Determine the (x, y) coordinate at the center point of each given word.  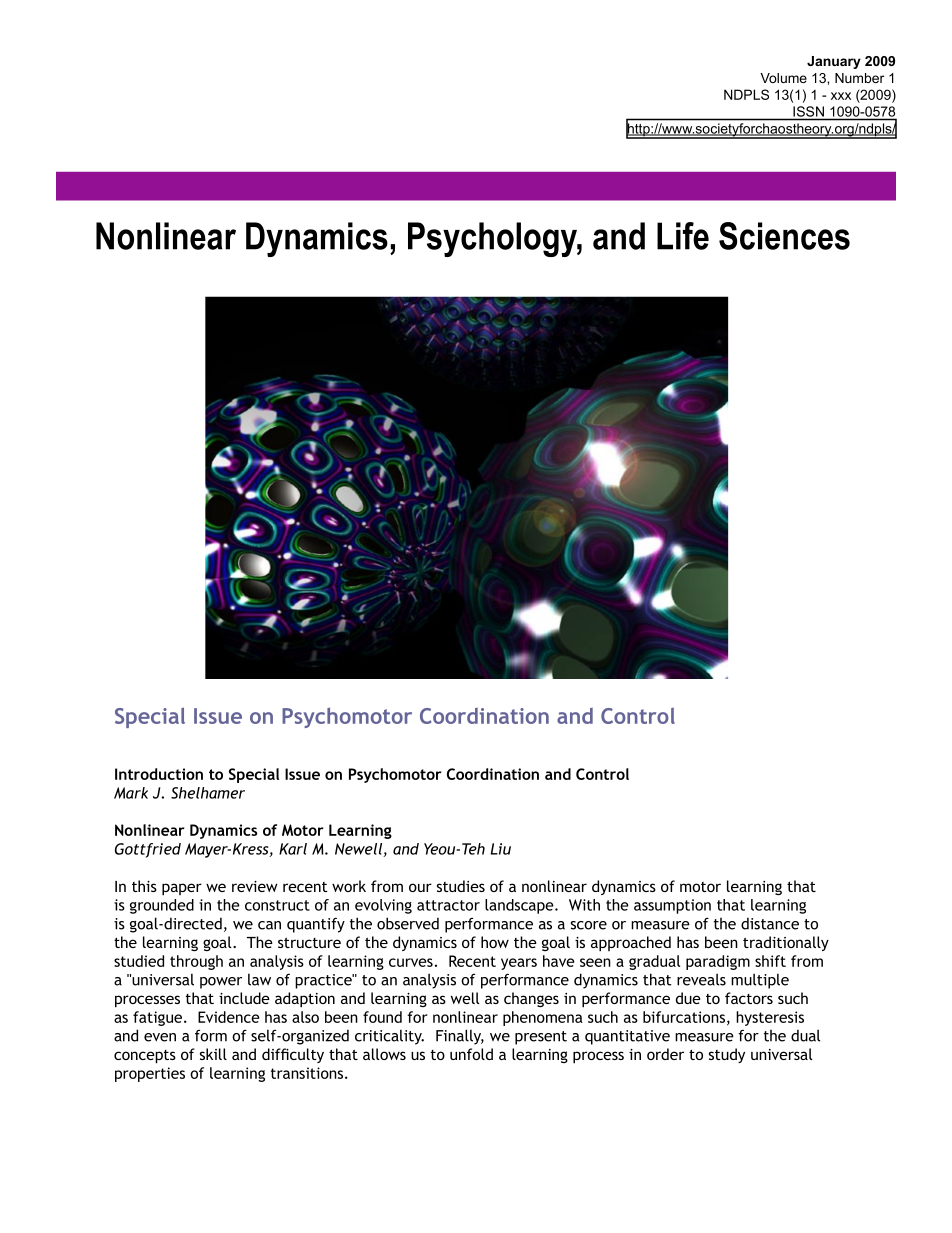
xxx (841, 96)
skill (213, 1054)
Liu (501, 849)
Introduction (159, 774)
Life (683, 236)
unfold (471, 1054)
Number (859, 78)
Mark (131, 793)
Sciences (784, 236)
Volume (783, 78)
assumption (672, 906)
